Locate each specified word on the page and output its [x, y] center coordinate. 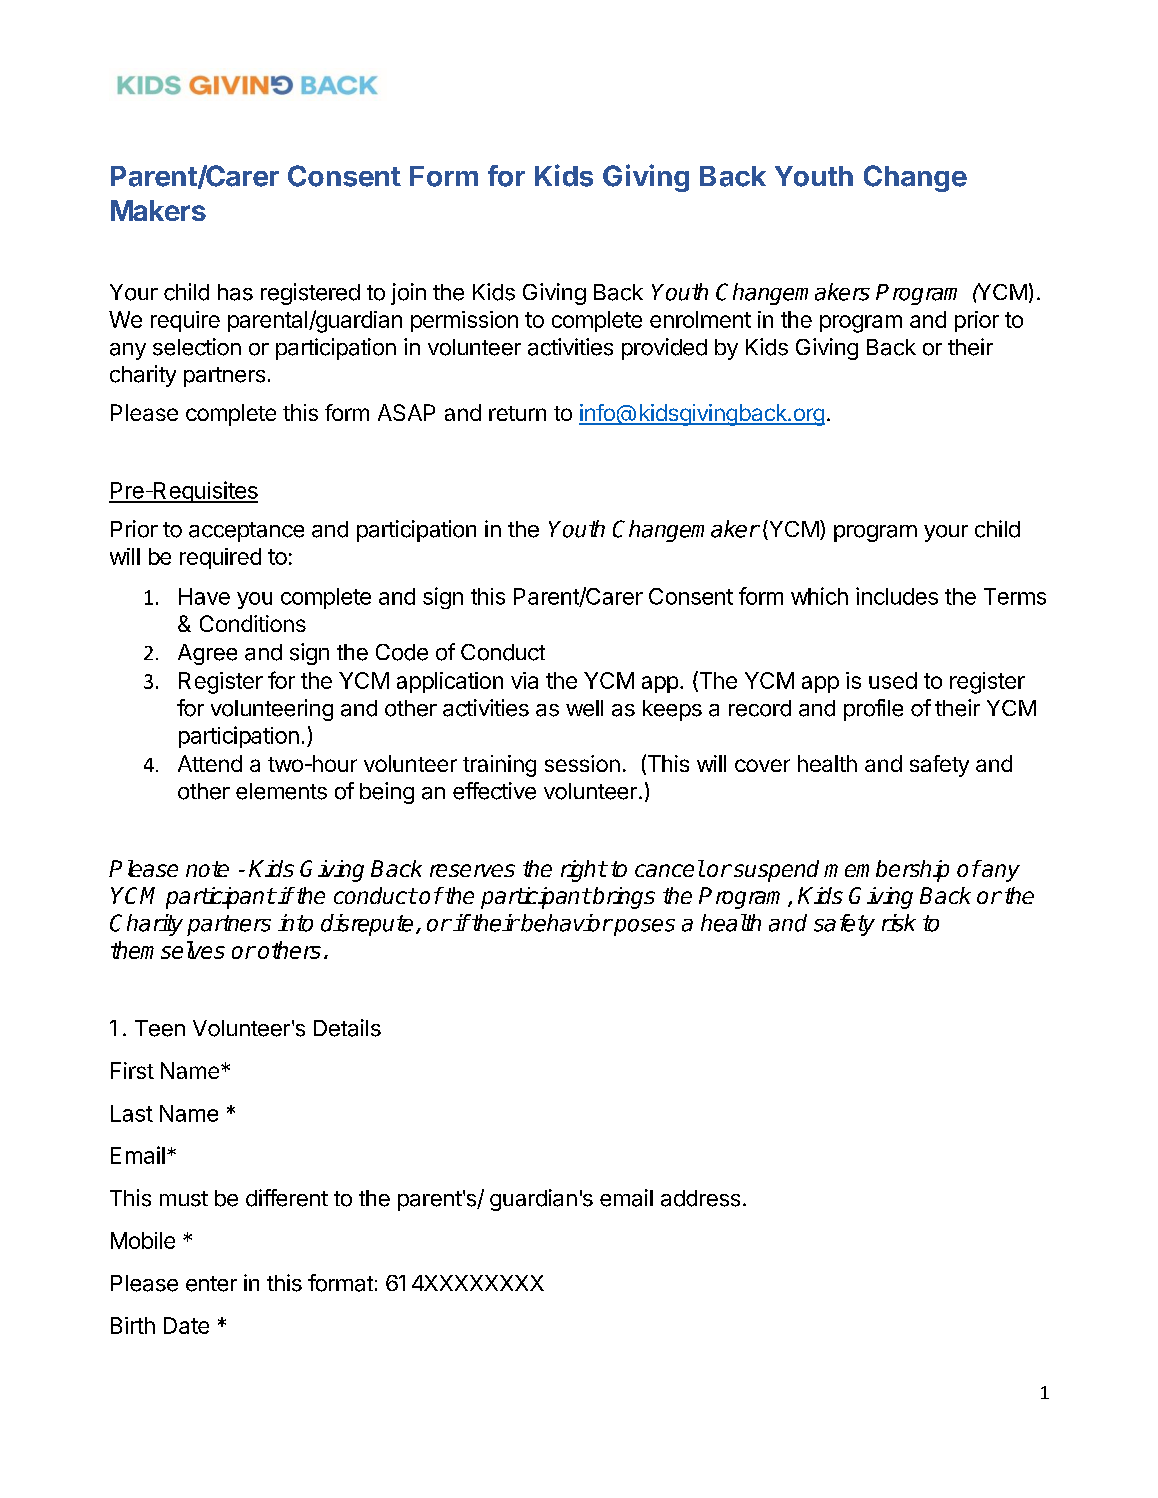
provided [664, 349]
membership [886, 871]
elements [281, 791]
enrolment [700, 319]
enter [211, 1284]
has [235, 292]
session [582, 763]
